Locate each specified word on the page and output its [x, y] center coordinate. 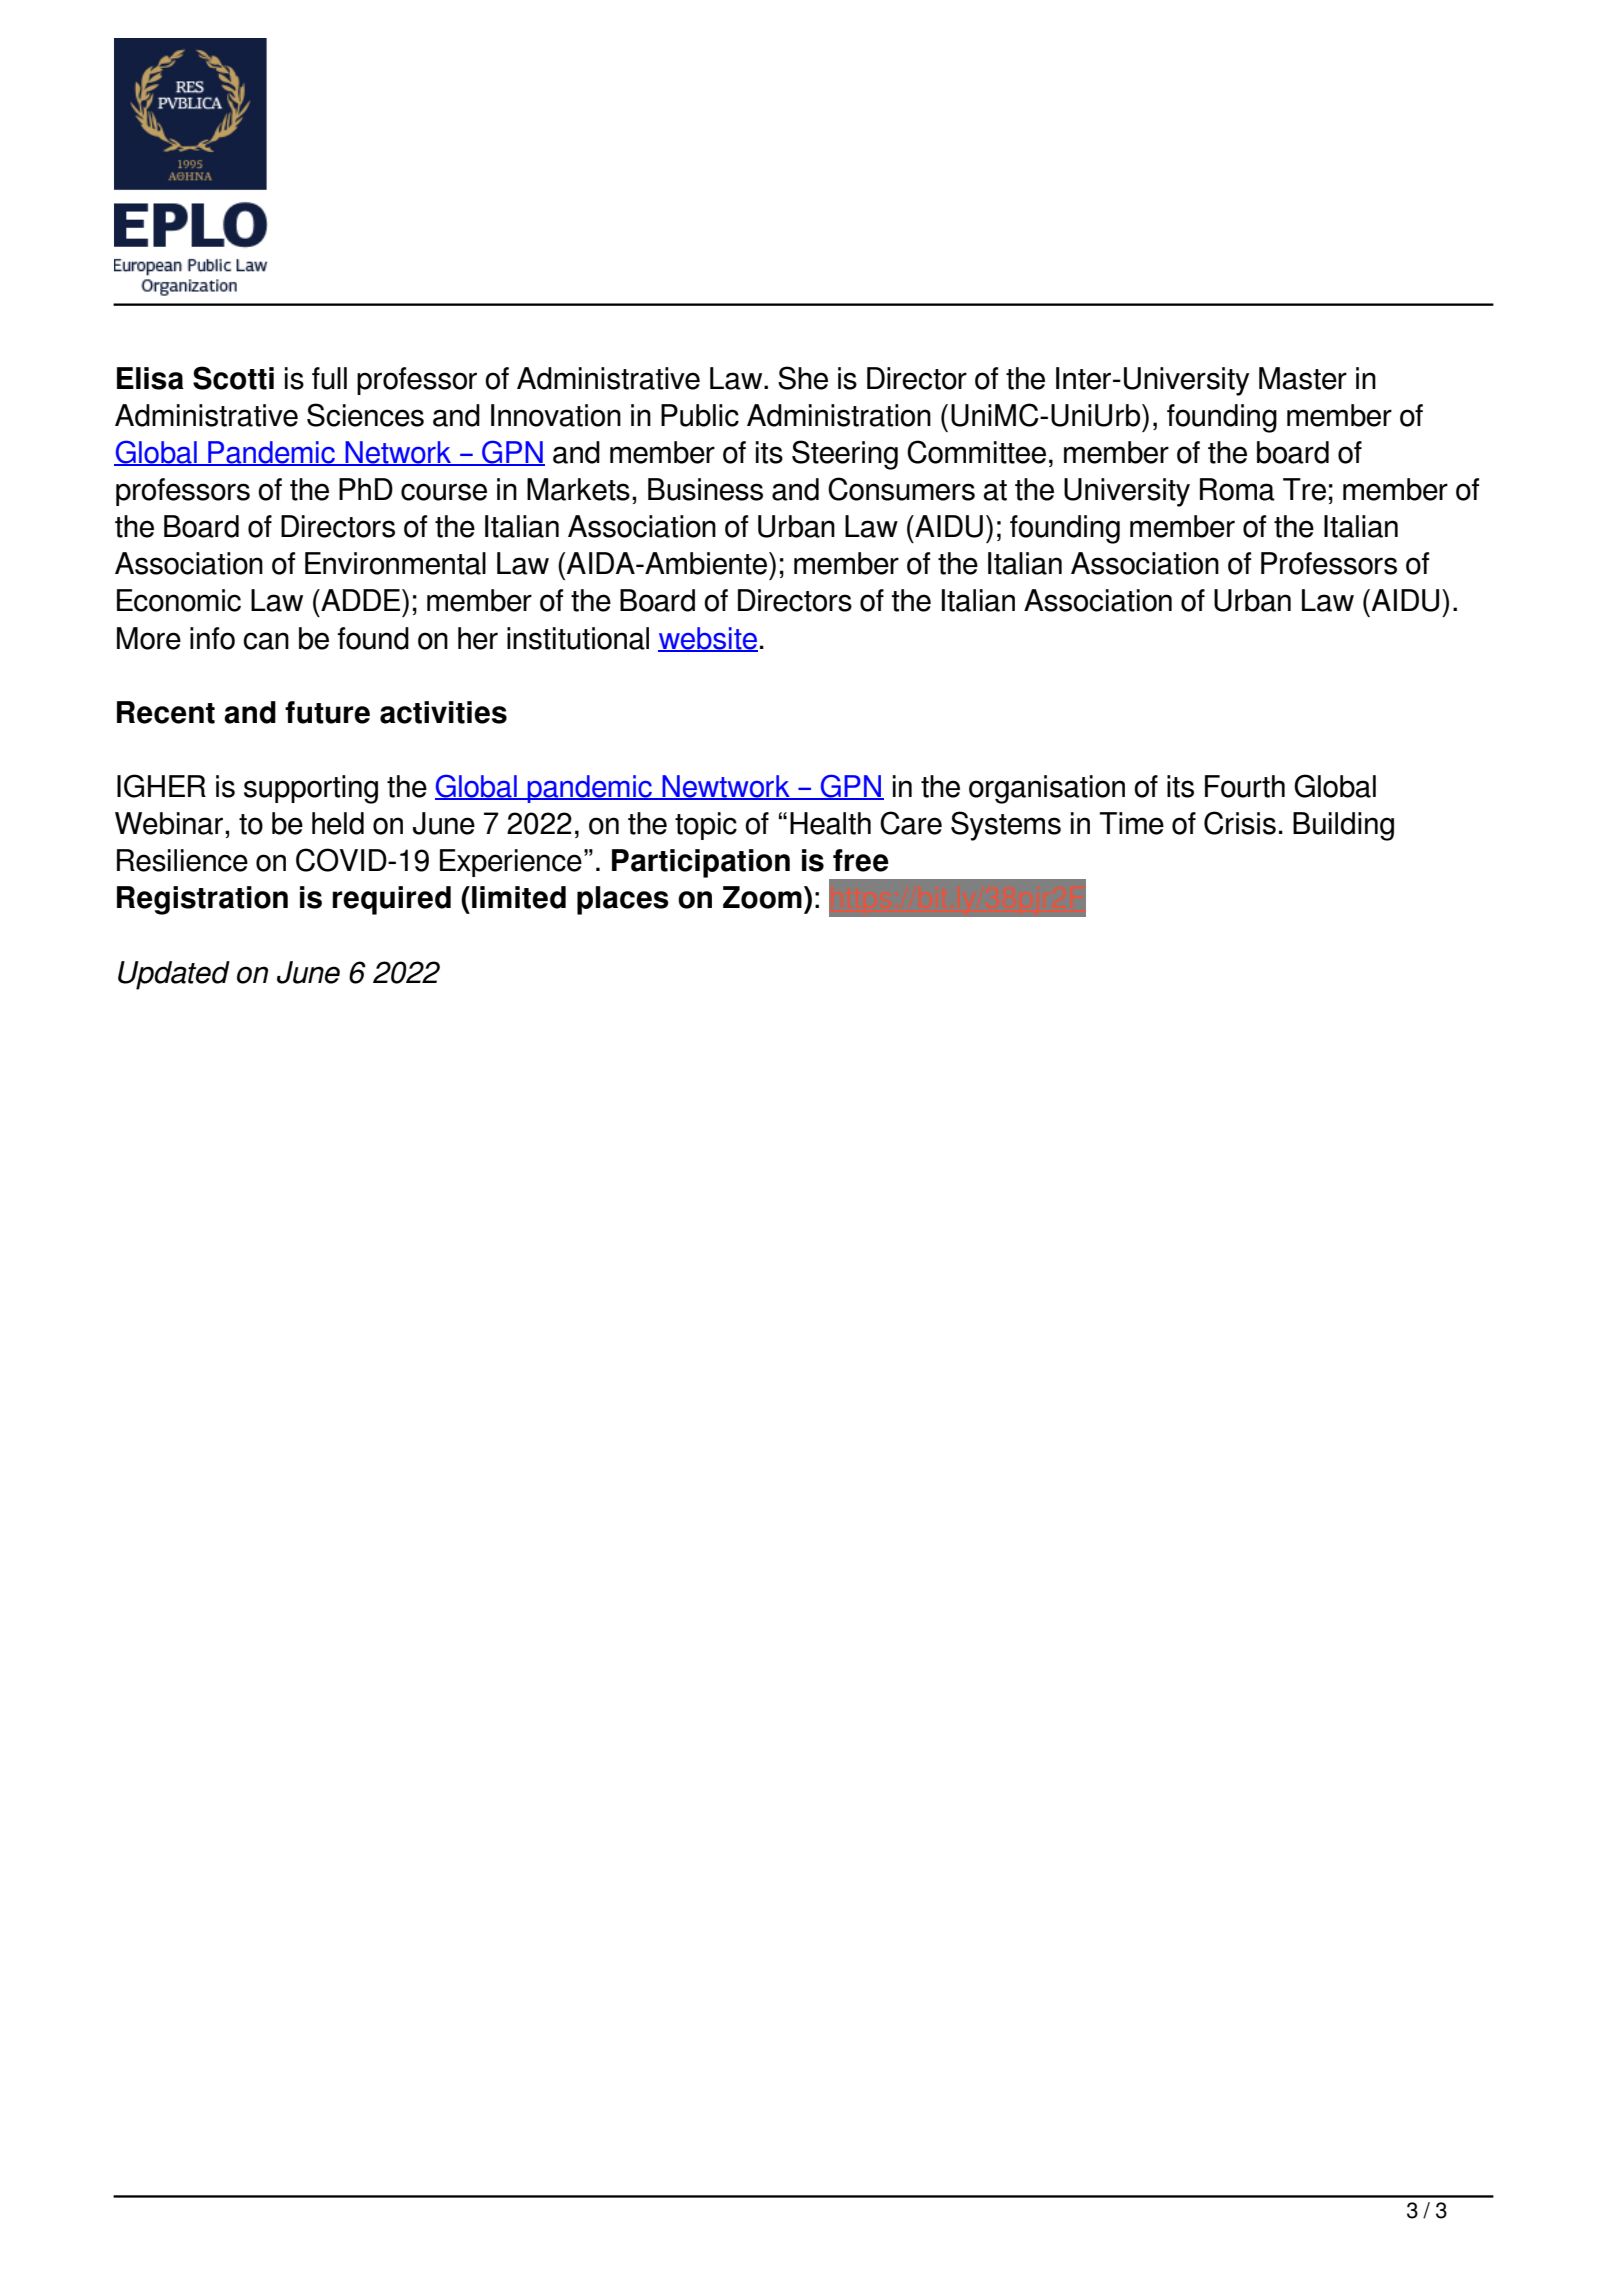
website [708, 639]
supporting [311, 789]
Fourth [1245, 786]
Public [700, 415]
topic [706, 826]
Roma [1237, 489]
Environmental [395, 563]
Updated [174, 975]
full [329, 378]
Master [1303, 378]
